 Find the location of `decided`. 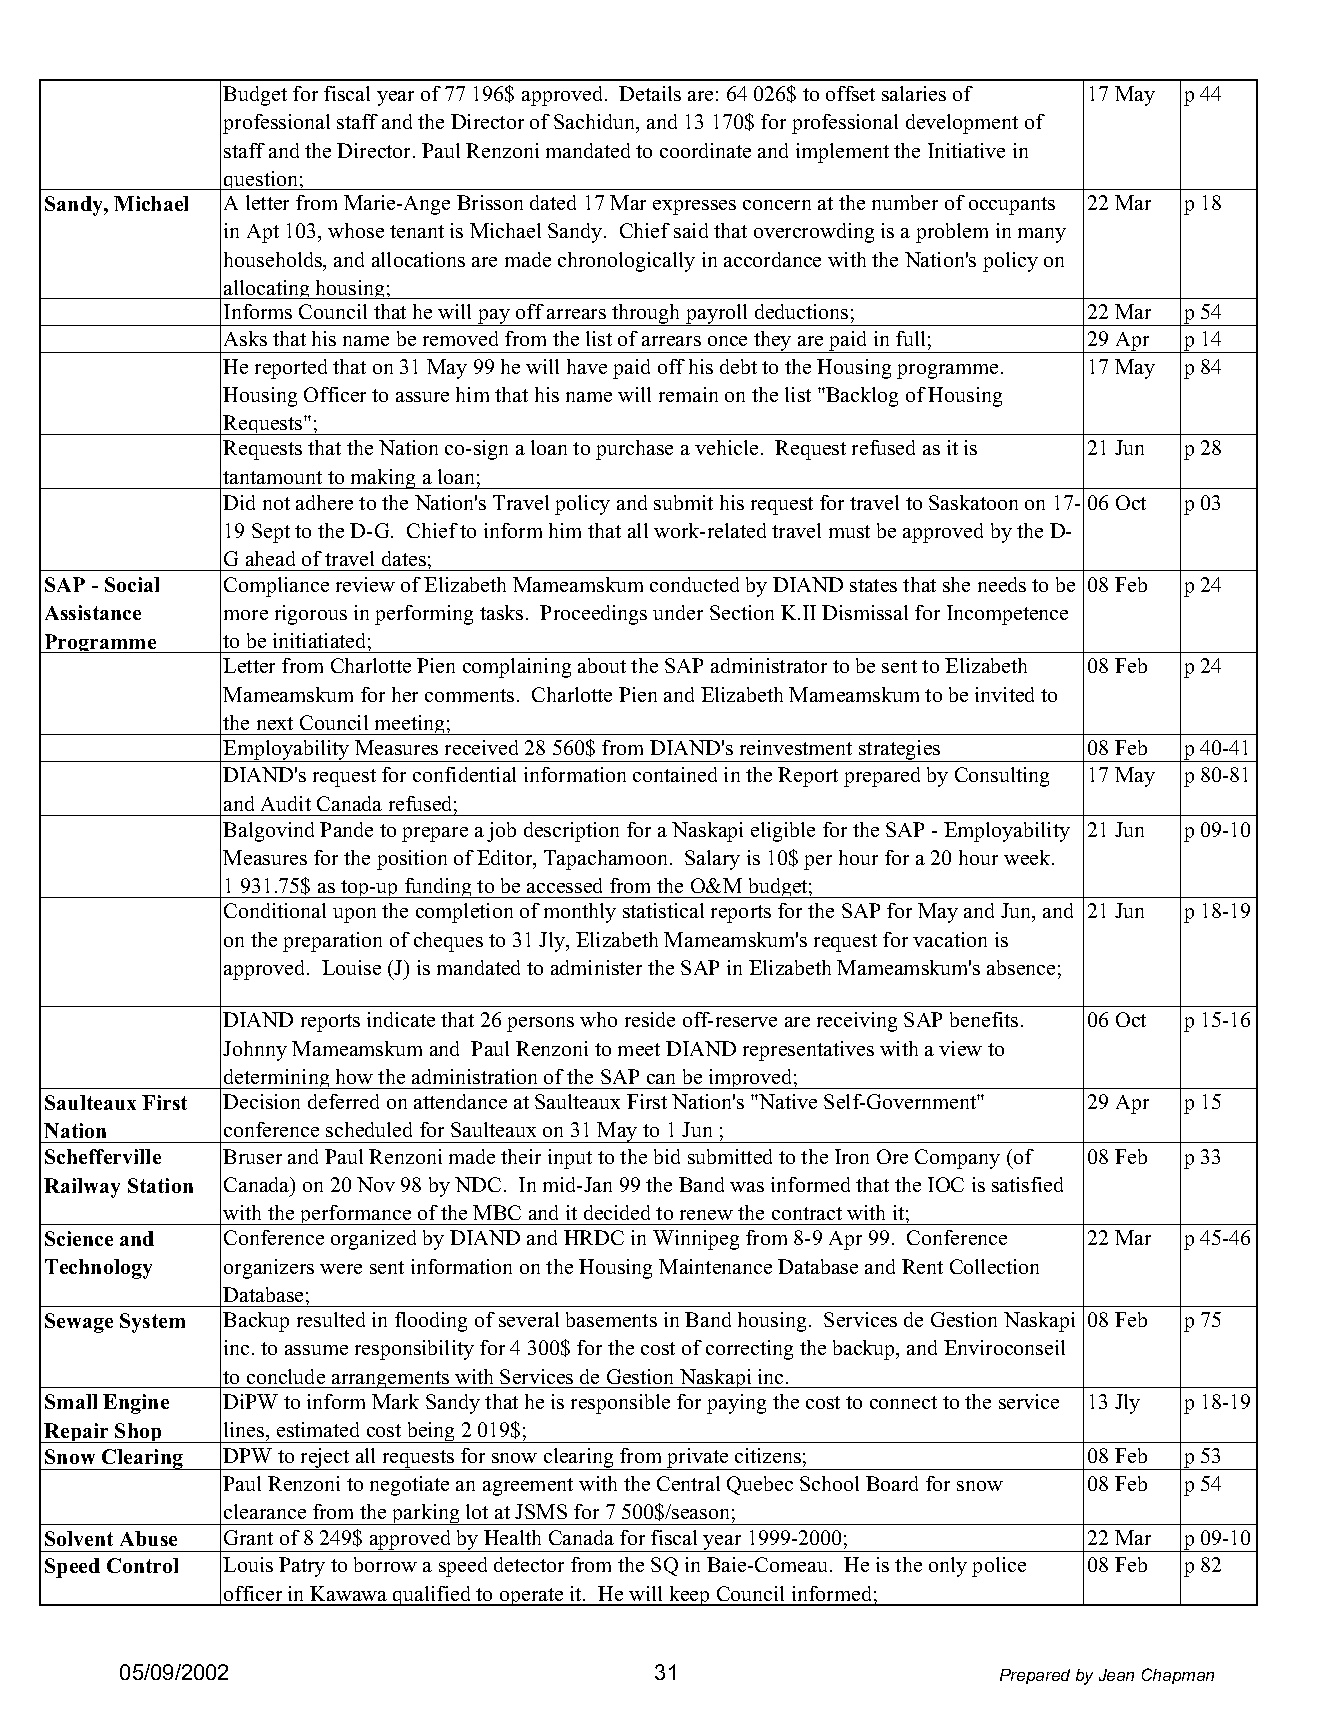

decided is located at coordinates (617, 1212).
